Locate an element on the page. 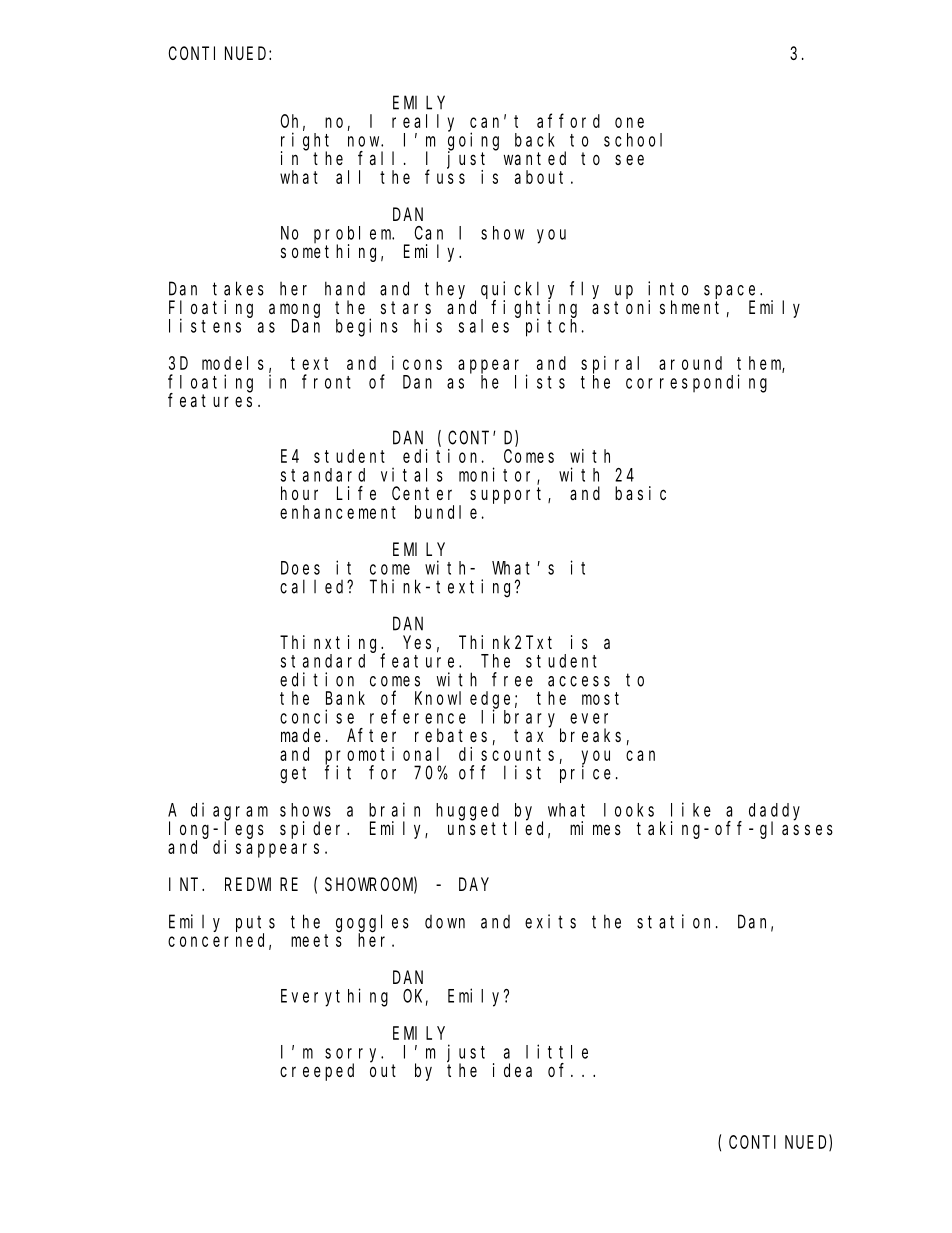 This page has height=1233, width=952. among is located at coordinates (294, 310).
